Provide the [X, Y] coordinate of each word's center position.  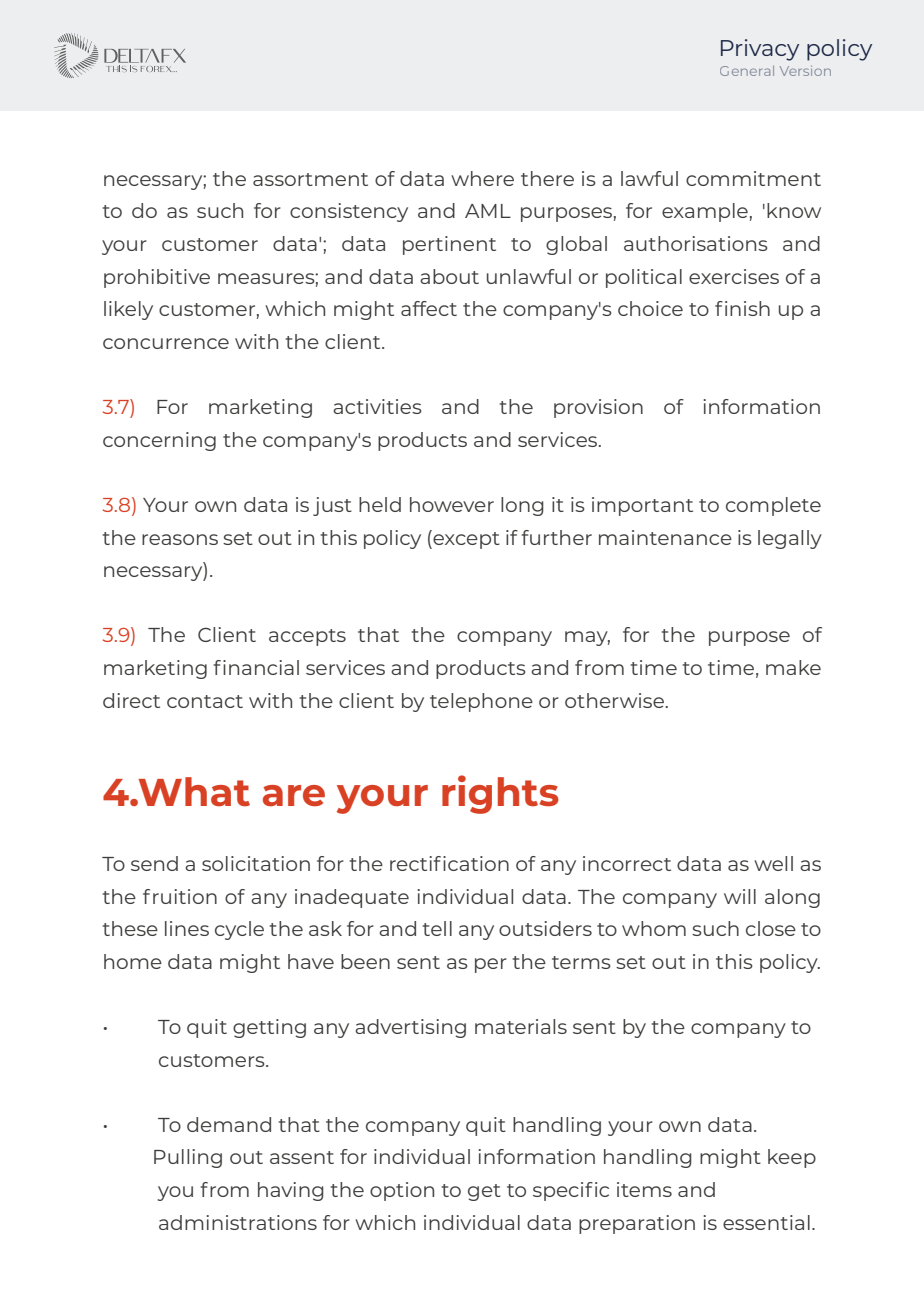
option [402, 1191]
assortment [310, 179]
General [747, 71]
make [793, 667]
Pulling [188, 1158]
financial [256, 667]
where [482, 178]
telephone [481, 702]
